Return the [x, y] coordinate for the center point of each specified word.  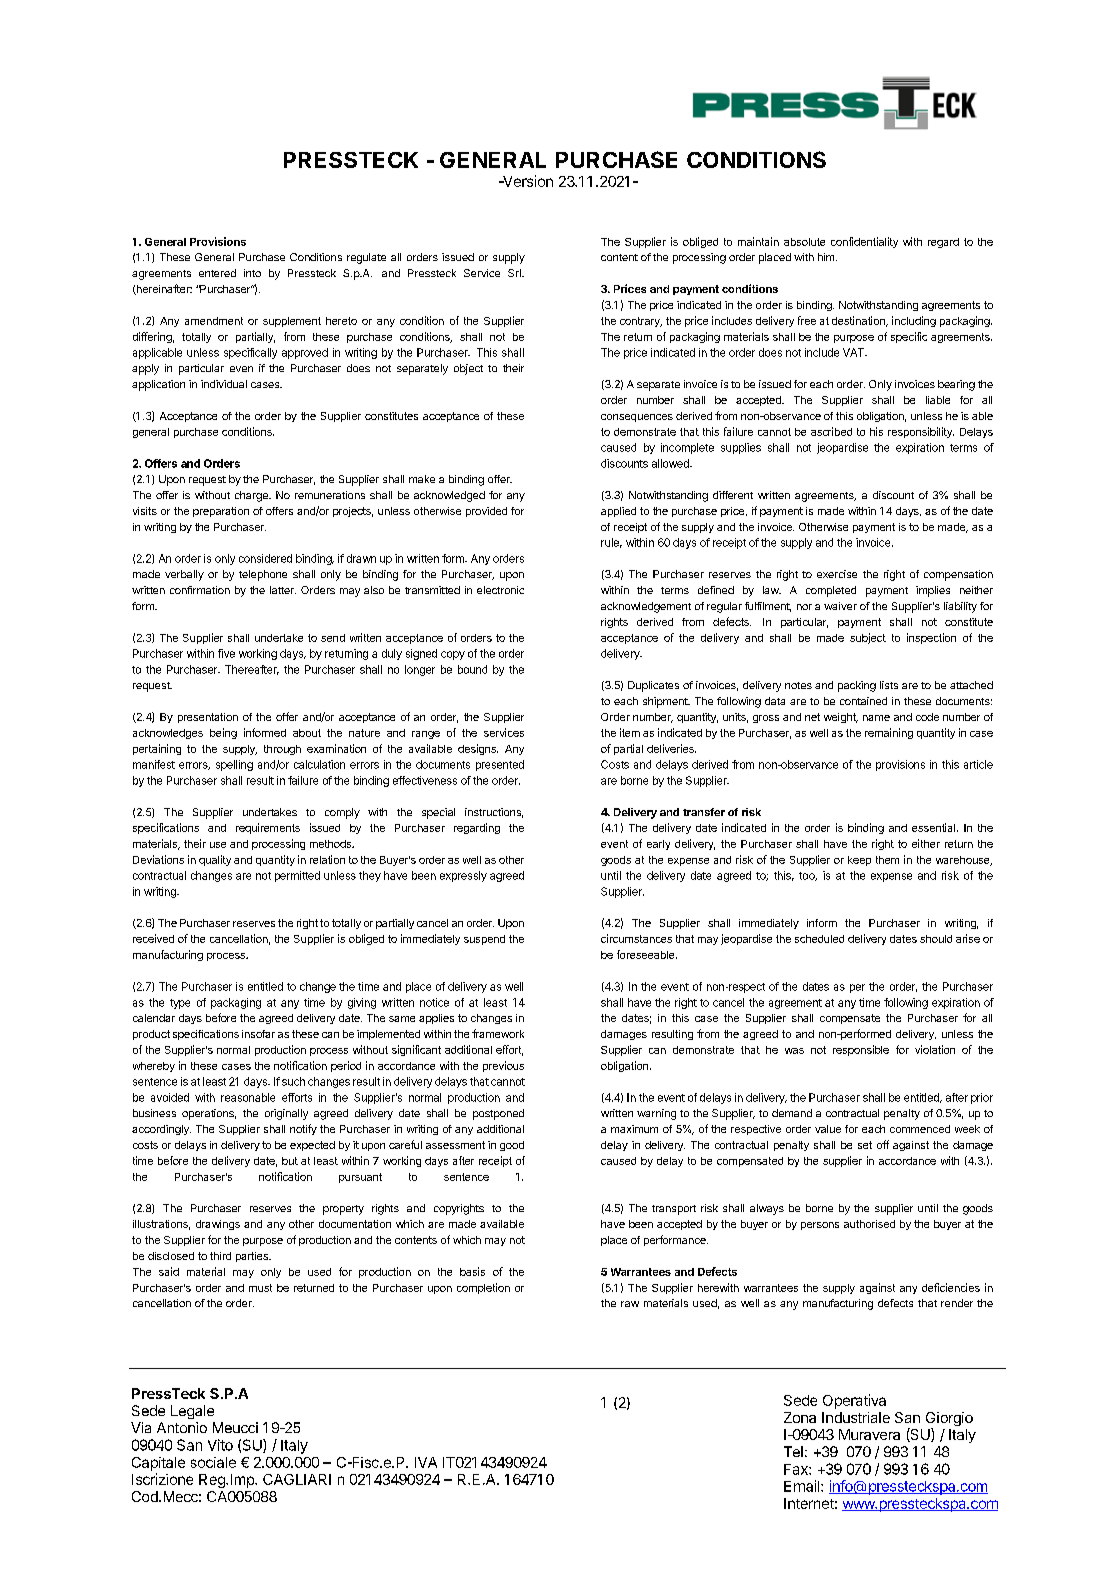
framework [498, 1033]
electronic [500, 590]
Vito [220, 1445]
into [252, 273]
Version [527, 181]
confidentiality [864, 242]
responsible [861, 1050]
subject [868, 638]
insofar [258, 1034]
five [226, 653]
